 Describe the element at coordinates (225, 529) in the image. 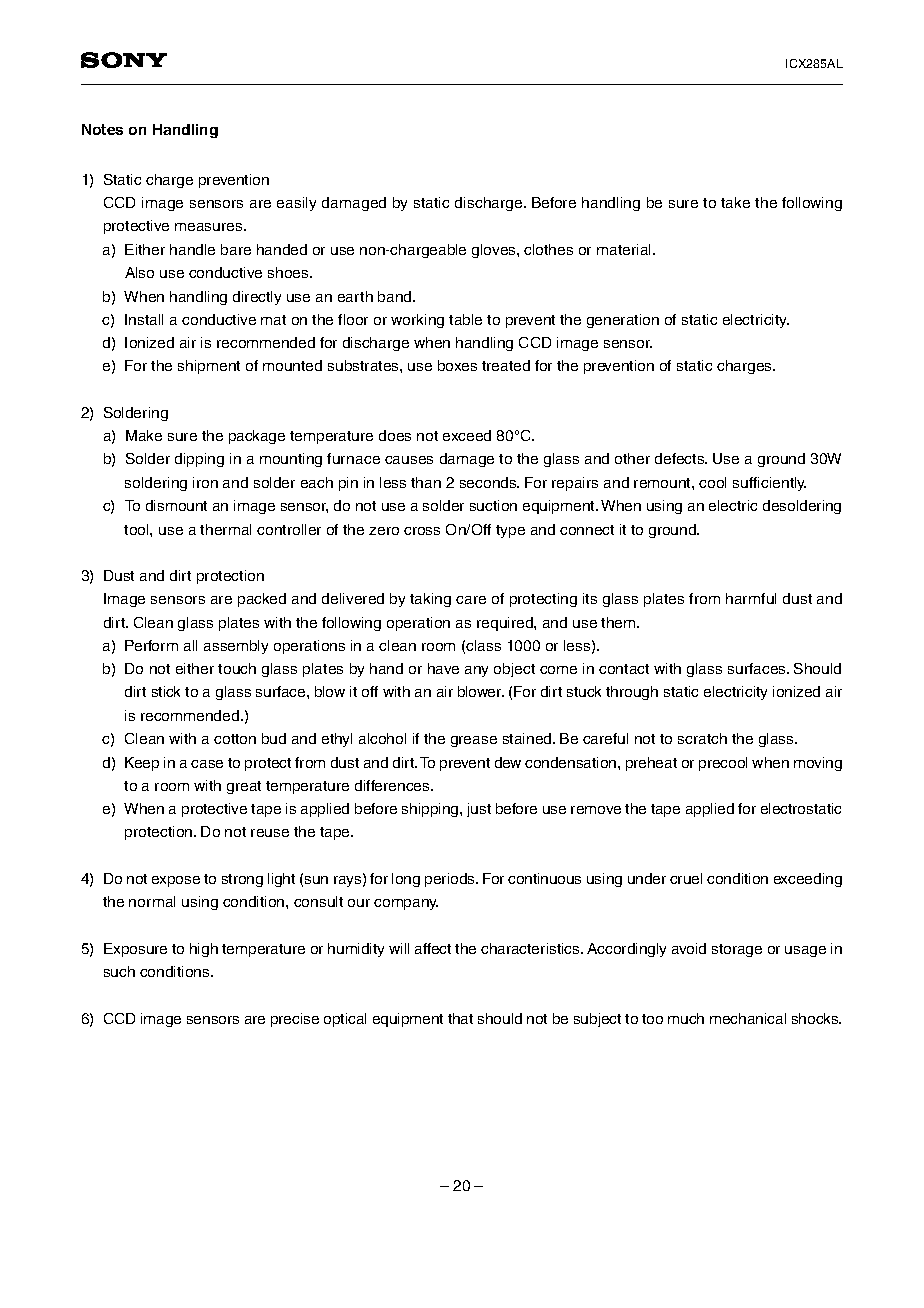

I see `thermal` at that location.
